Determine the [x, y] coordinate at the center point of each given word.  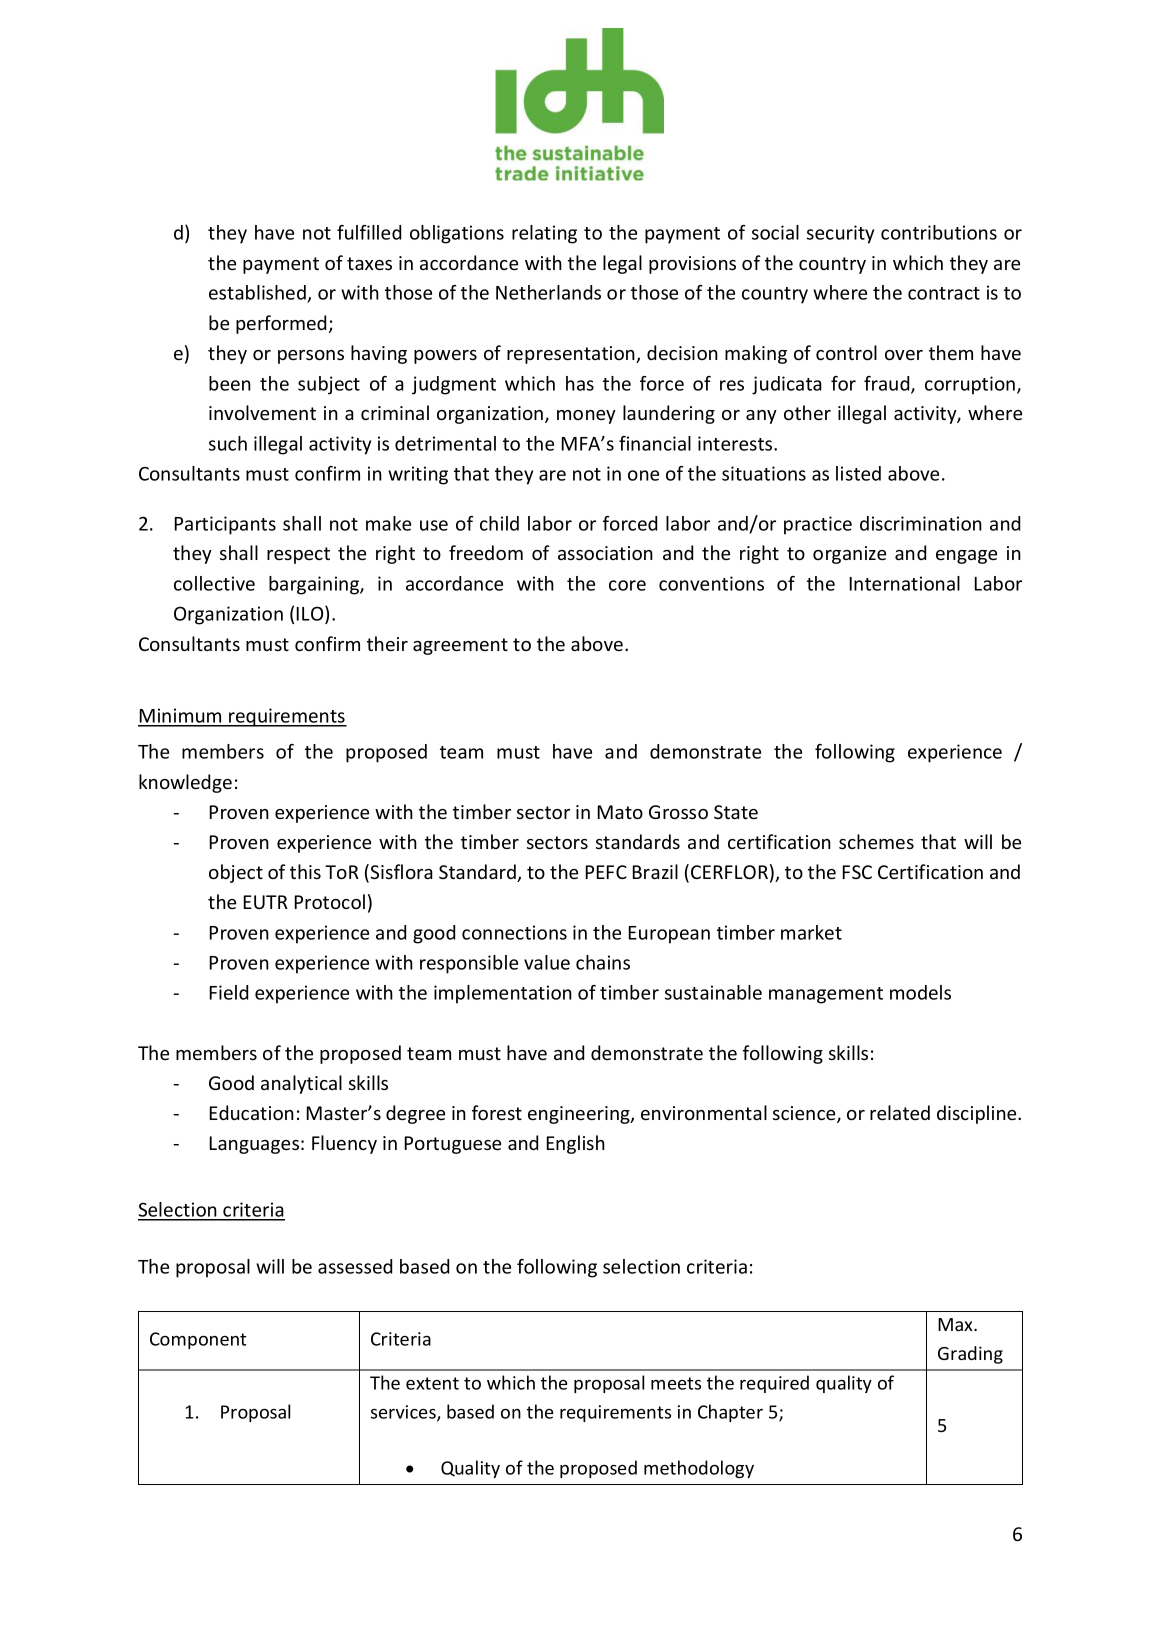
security [840, 234]
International [904, 583]
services [404, 1413]
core [627, 585]
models [920, 992]
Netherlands [548, 292]
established [258, 294]
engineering [580, 1115]
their [387, 643]
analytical [301, 1084]
